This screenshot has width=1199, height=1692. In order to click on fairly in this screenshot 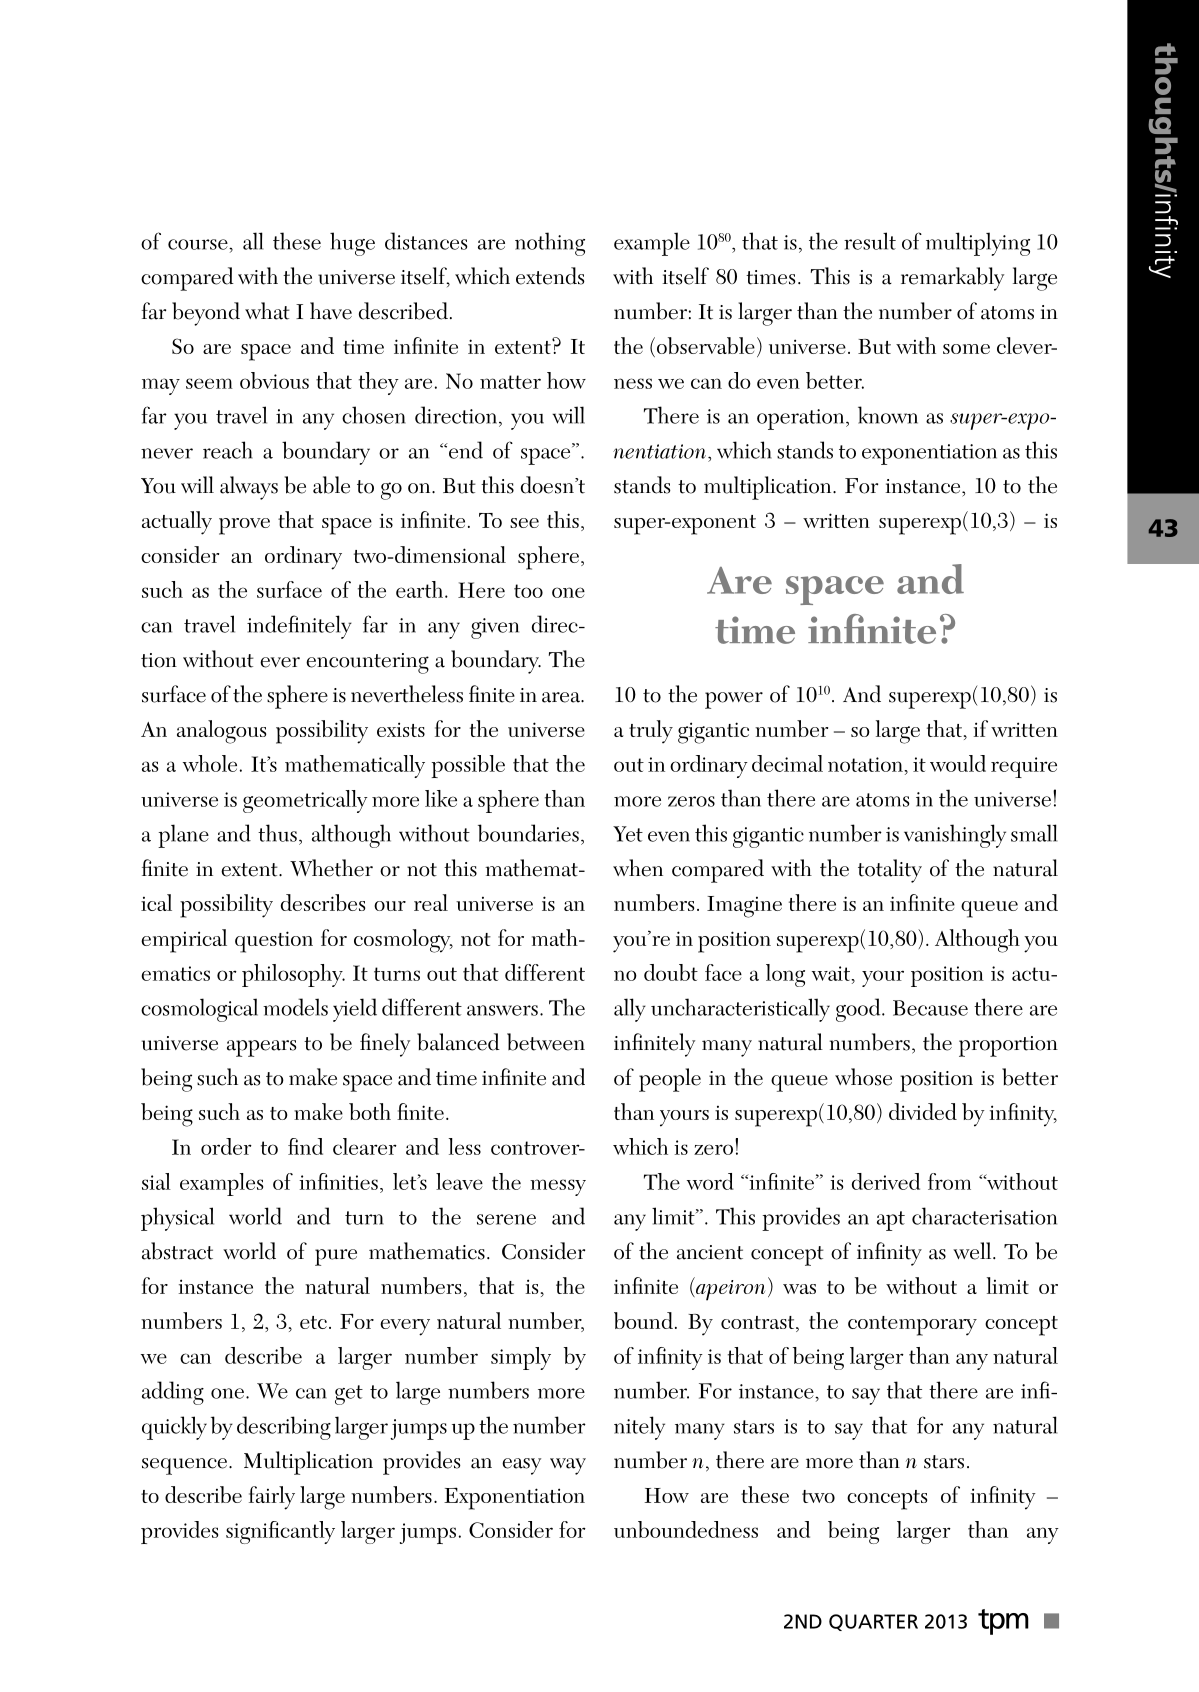, I will do `click(272, 1498)`.
